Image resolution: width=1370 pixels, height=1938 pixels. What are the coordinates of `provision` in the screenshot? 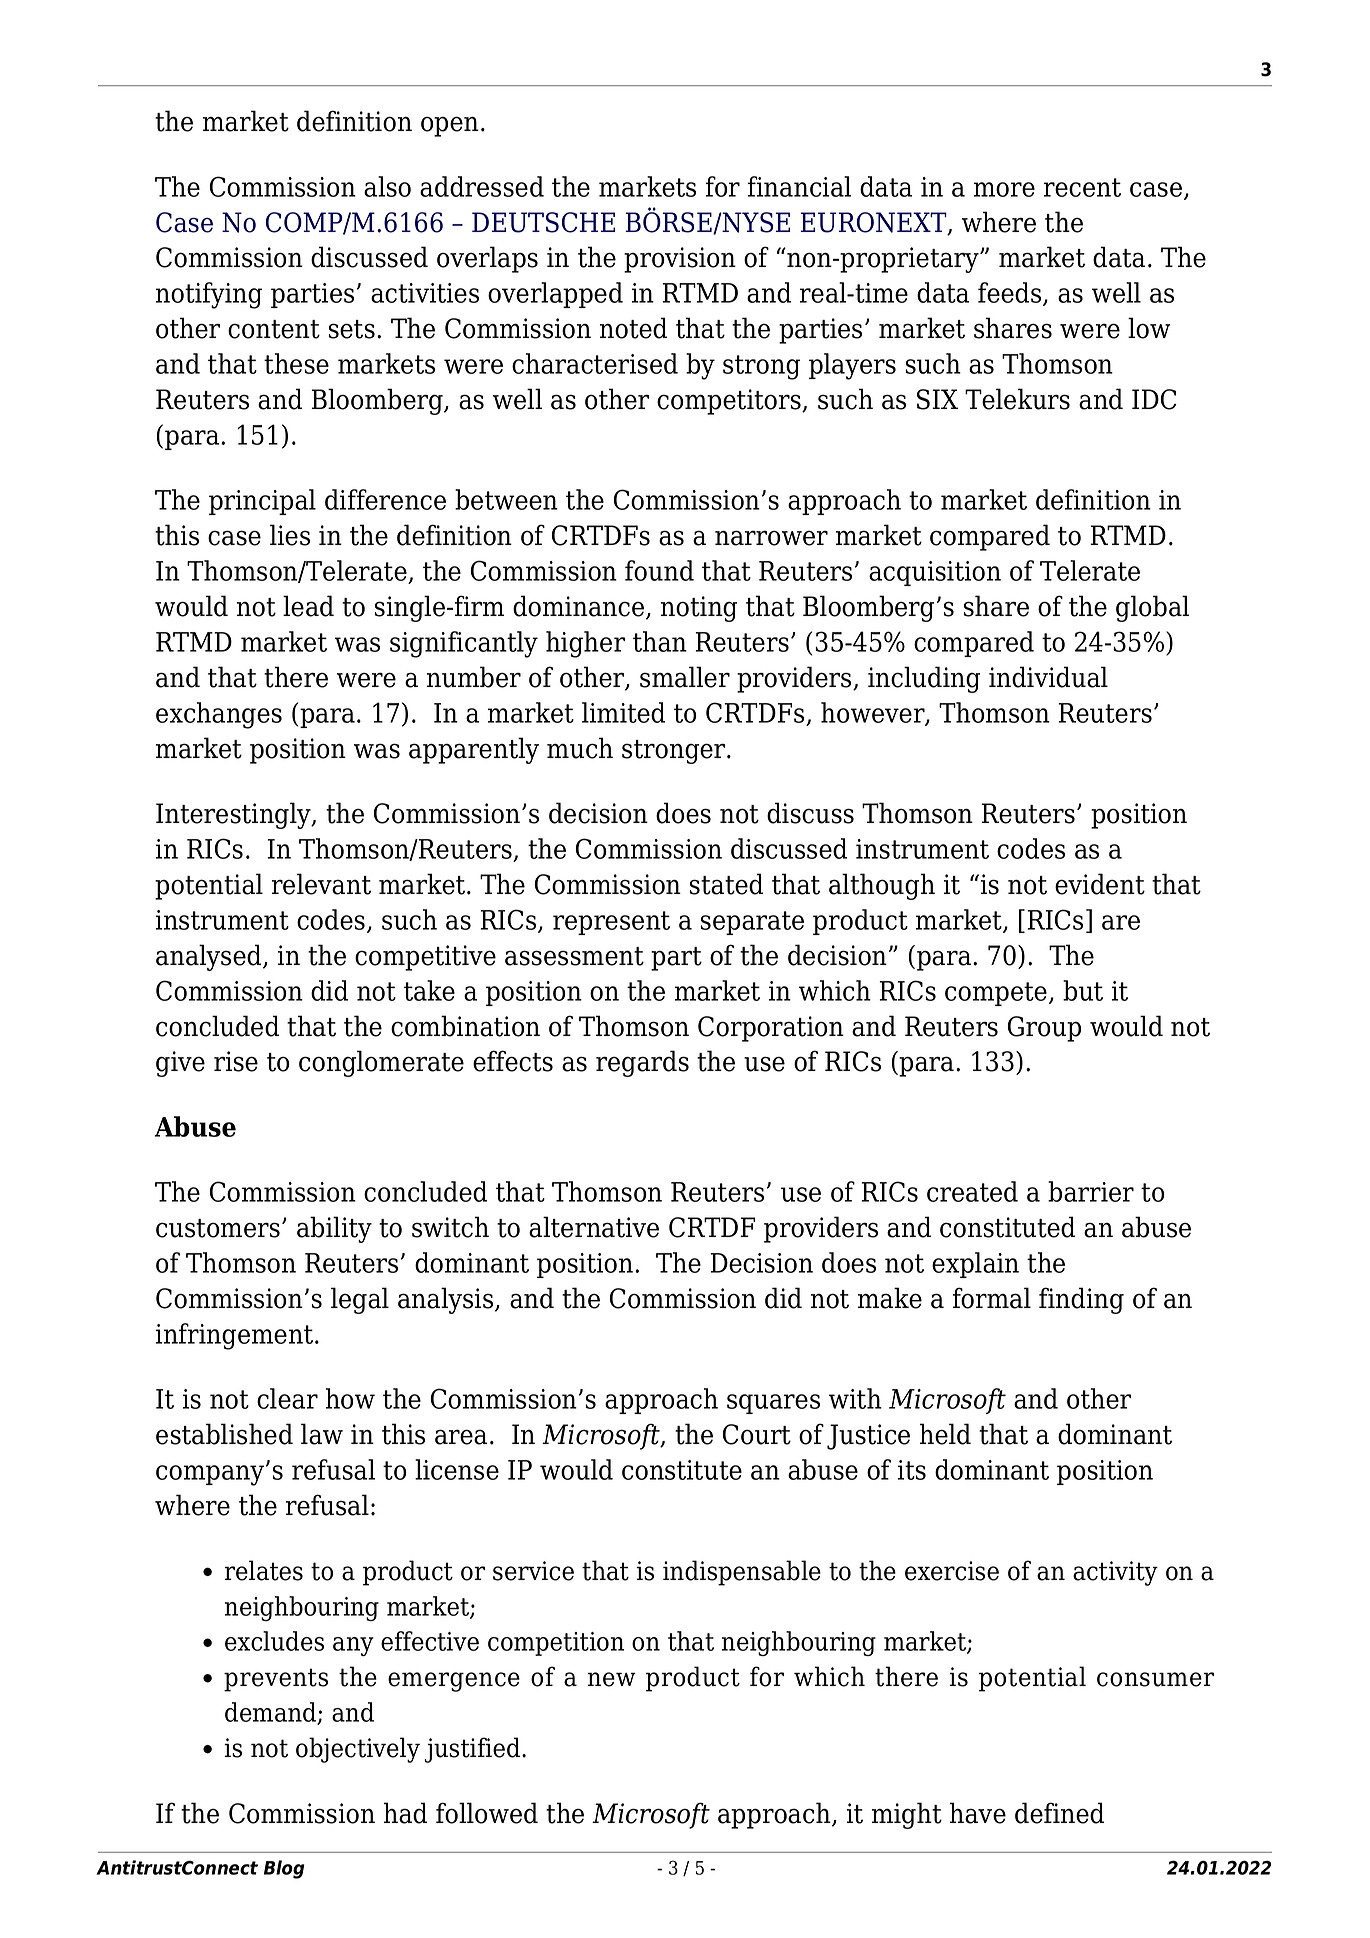 It's located at (680, 260).
